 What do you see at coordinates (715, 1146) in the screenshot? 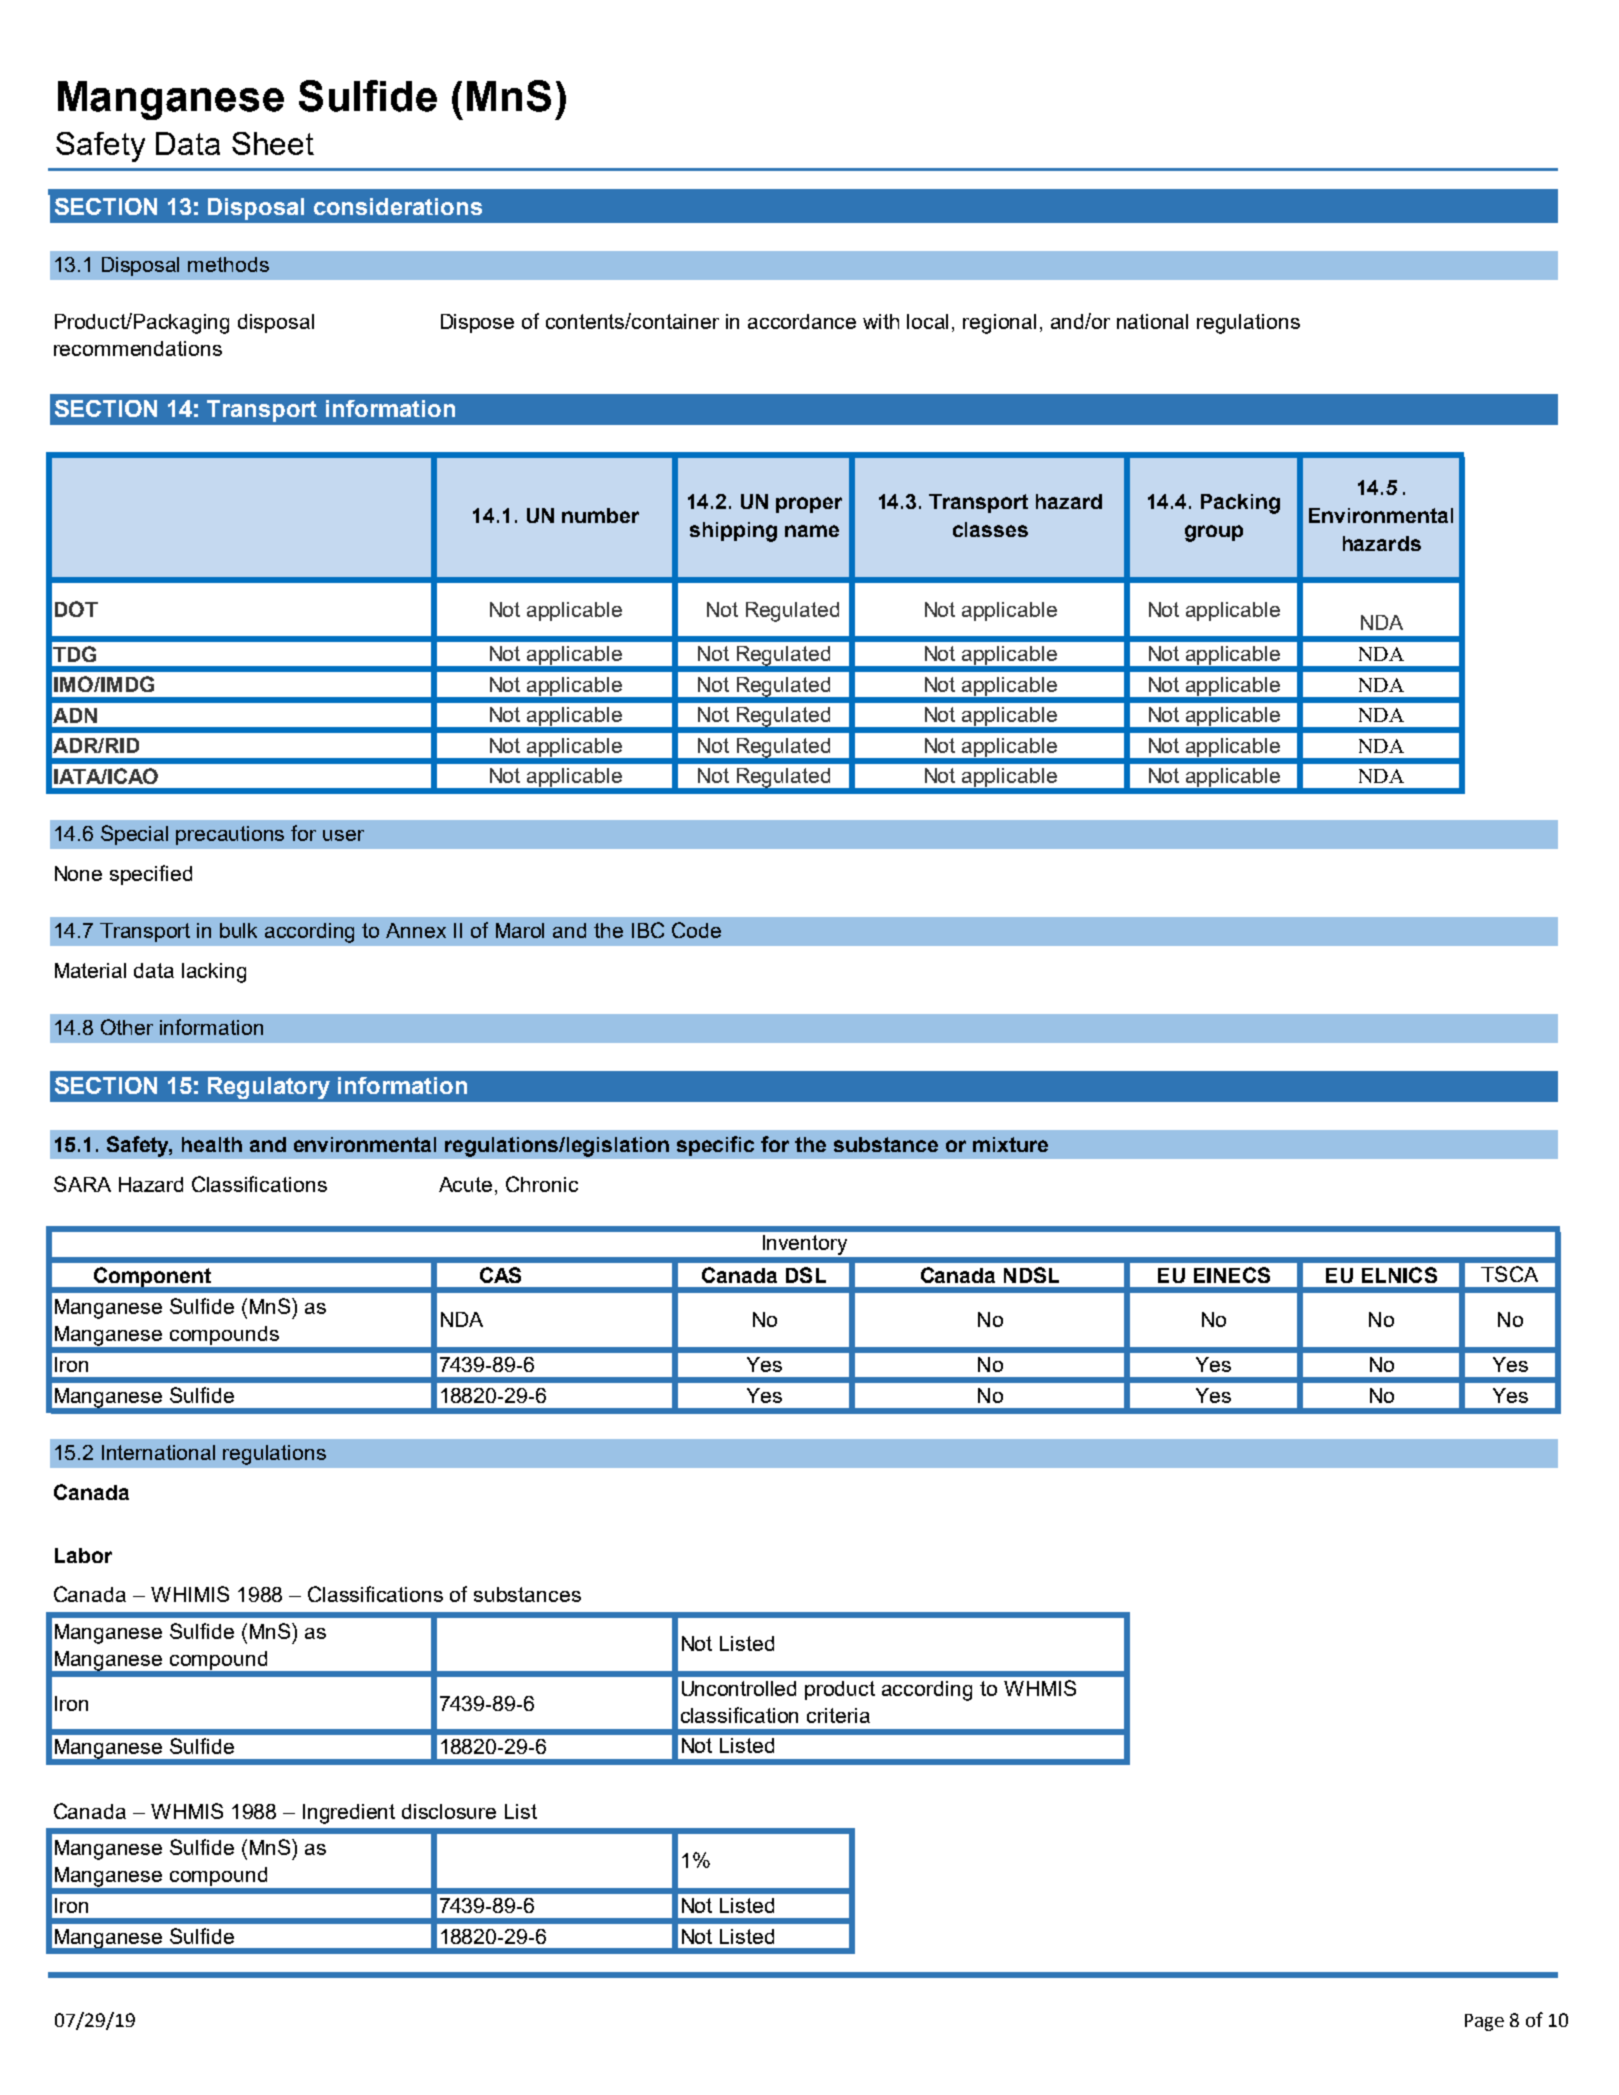
I see `specific` at bounding box center [715, 1146].
